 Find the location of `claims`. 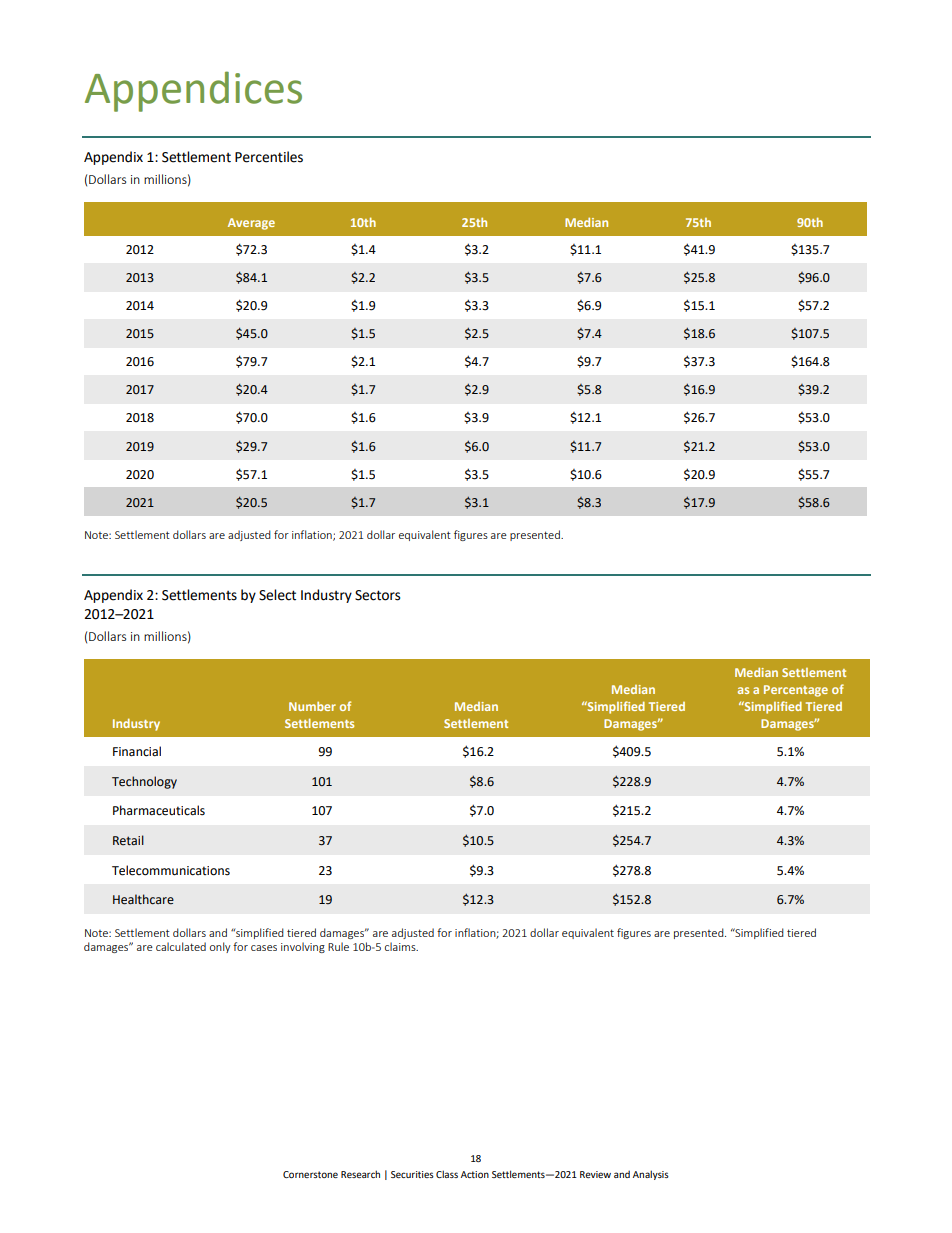

claims is located at coordinates (401, 946).
